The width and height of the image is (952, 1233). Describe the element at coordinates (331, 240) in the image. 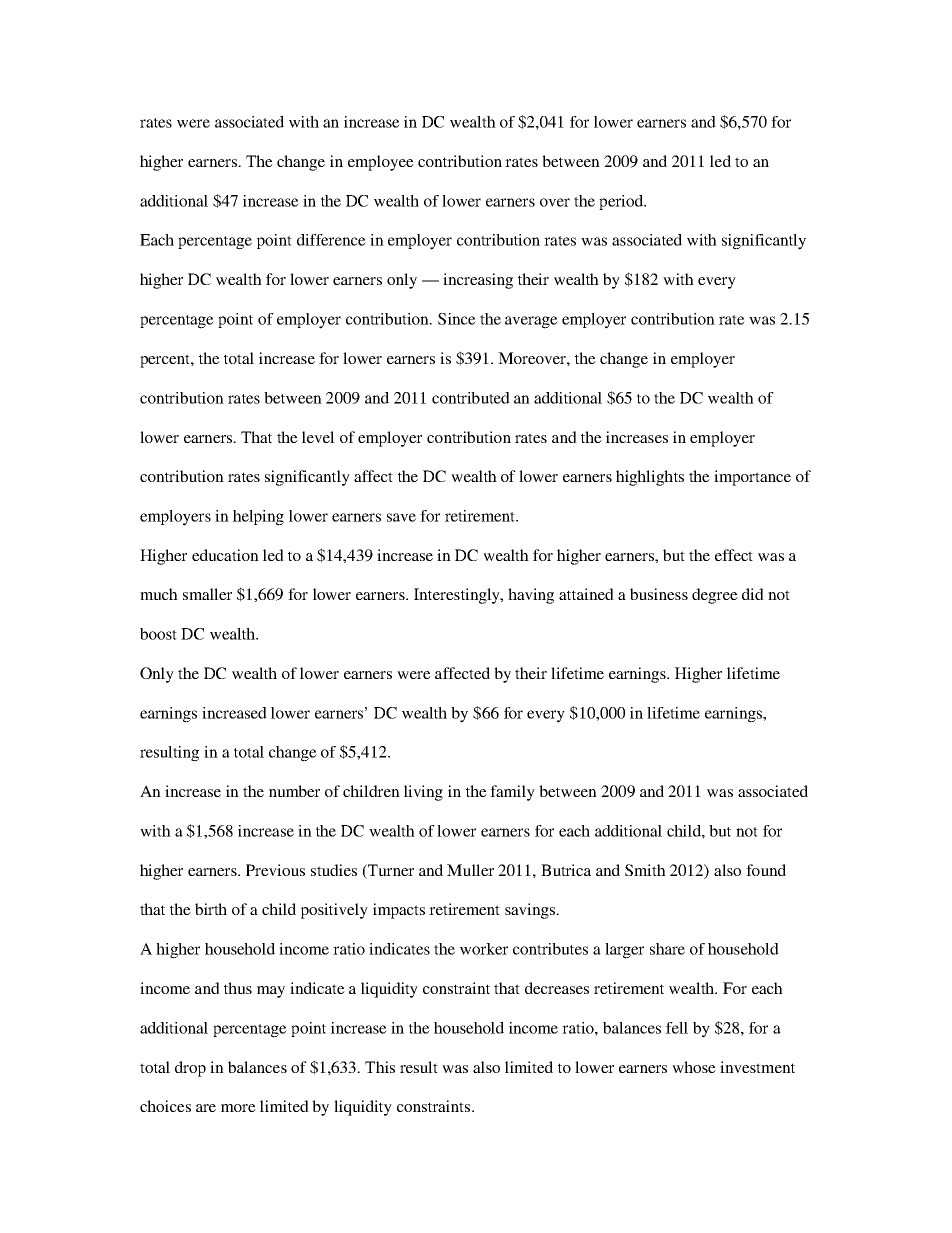

I see `difference` at that location.
